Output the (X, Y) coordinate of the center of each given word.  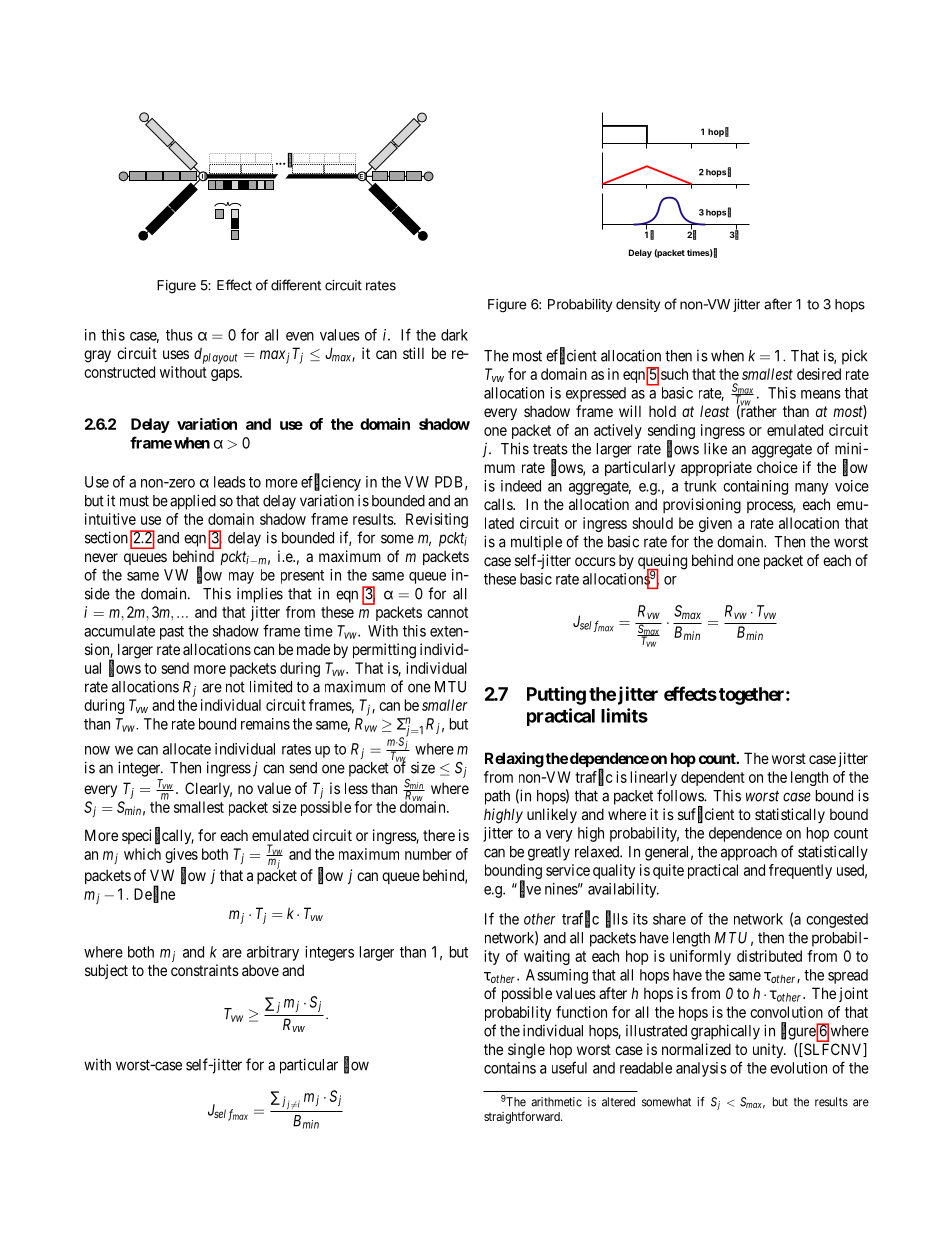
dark (454, 335)
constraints (205, 970)
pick (854, 357)
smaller (445, 705)
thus (179, 335)
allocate (187, 749)
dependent (713, 778)
